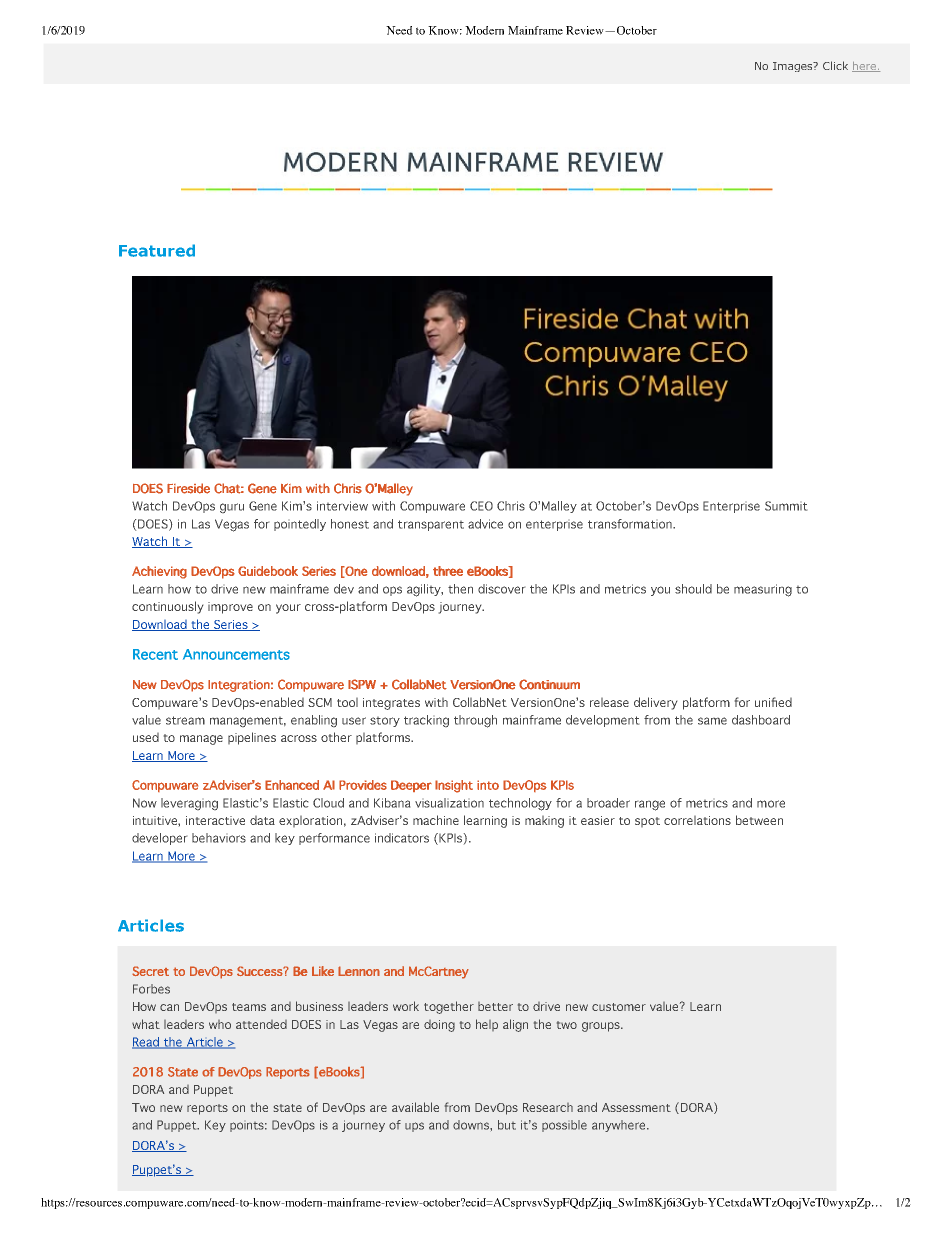  I want to click on guru, so click(232, 508).
